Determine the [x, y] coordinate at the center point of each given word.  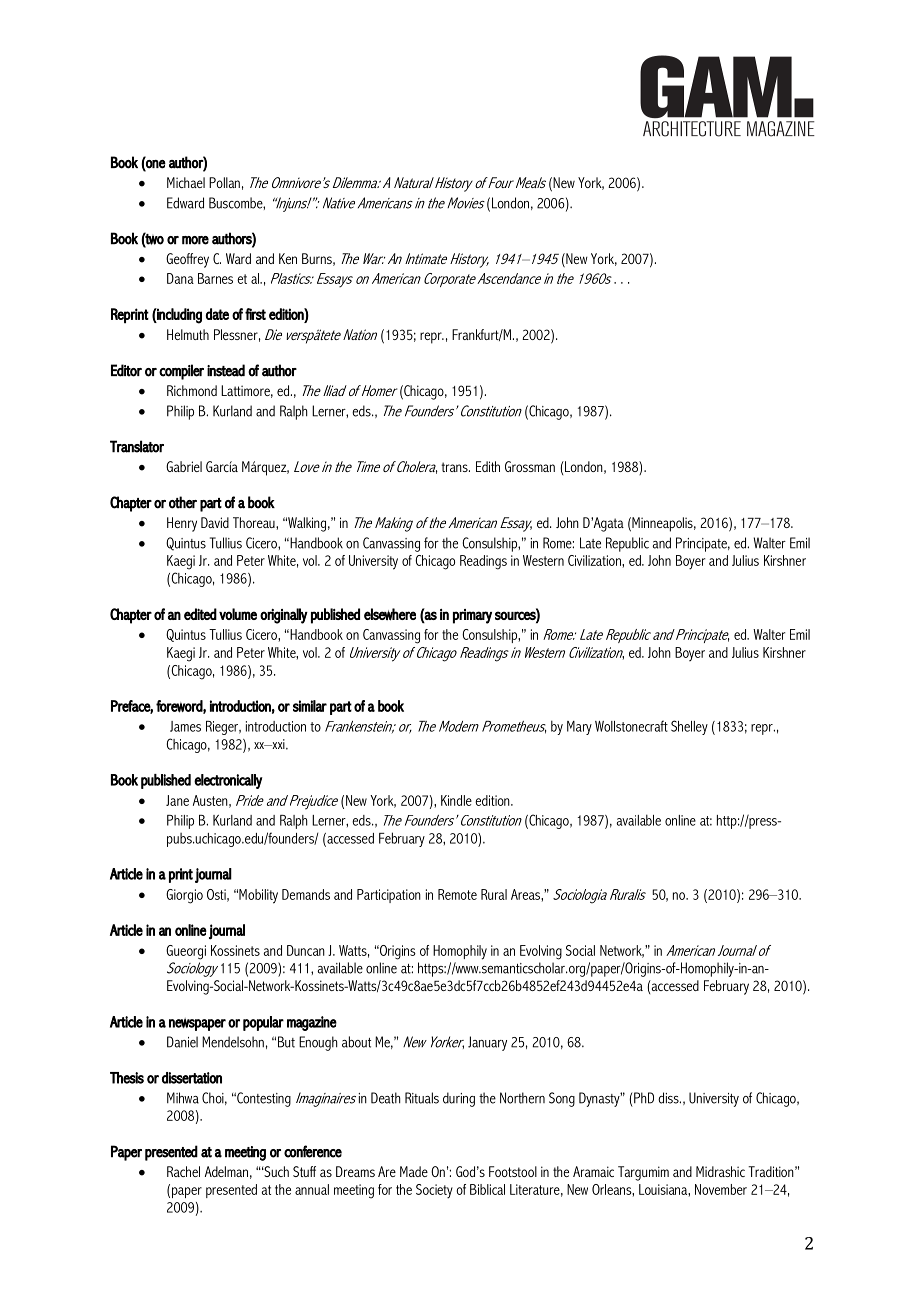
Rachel [183, 1171]
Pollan [224, 182]
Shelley [689, 727]
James [185, 726]
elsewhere [390, 614]
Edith [488, 466]
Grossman [530, 466]
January [487, 1043]
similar [310, 706]
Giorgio [184, 896]
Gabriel [184, 466]
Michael [186, 182]
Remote [457, 894]
